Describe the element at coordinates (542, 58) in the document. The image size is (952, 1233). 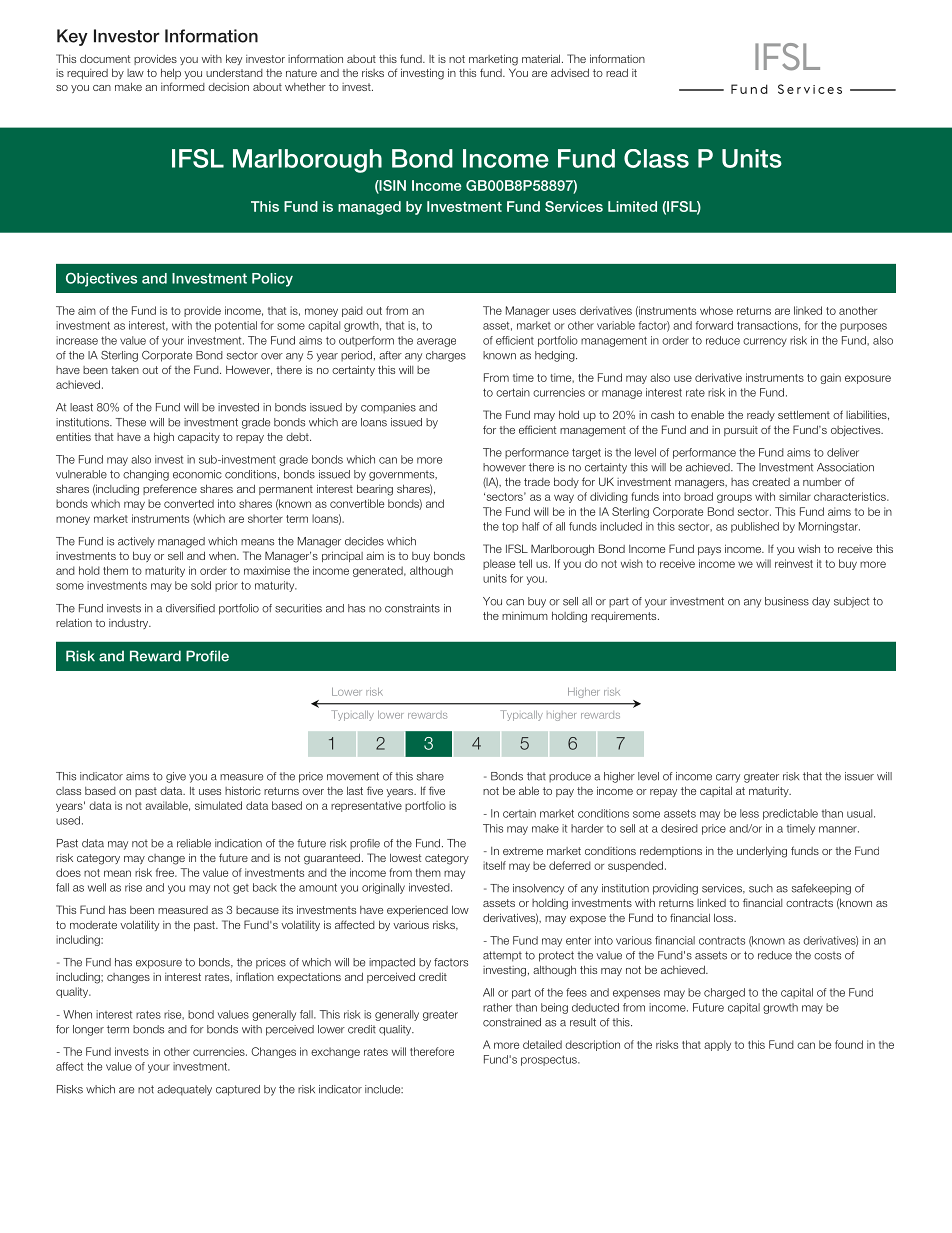
I see `material` at that location.
